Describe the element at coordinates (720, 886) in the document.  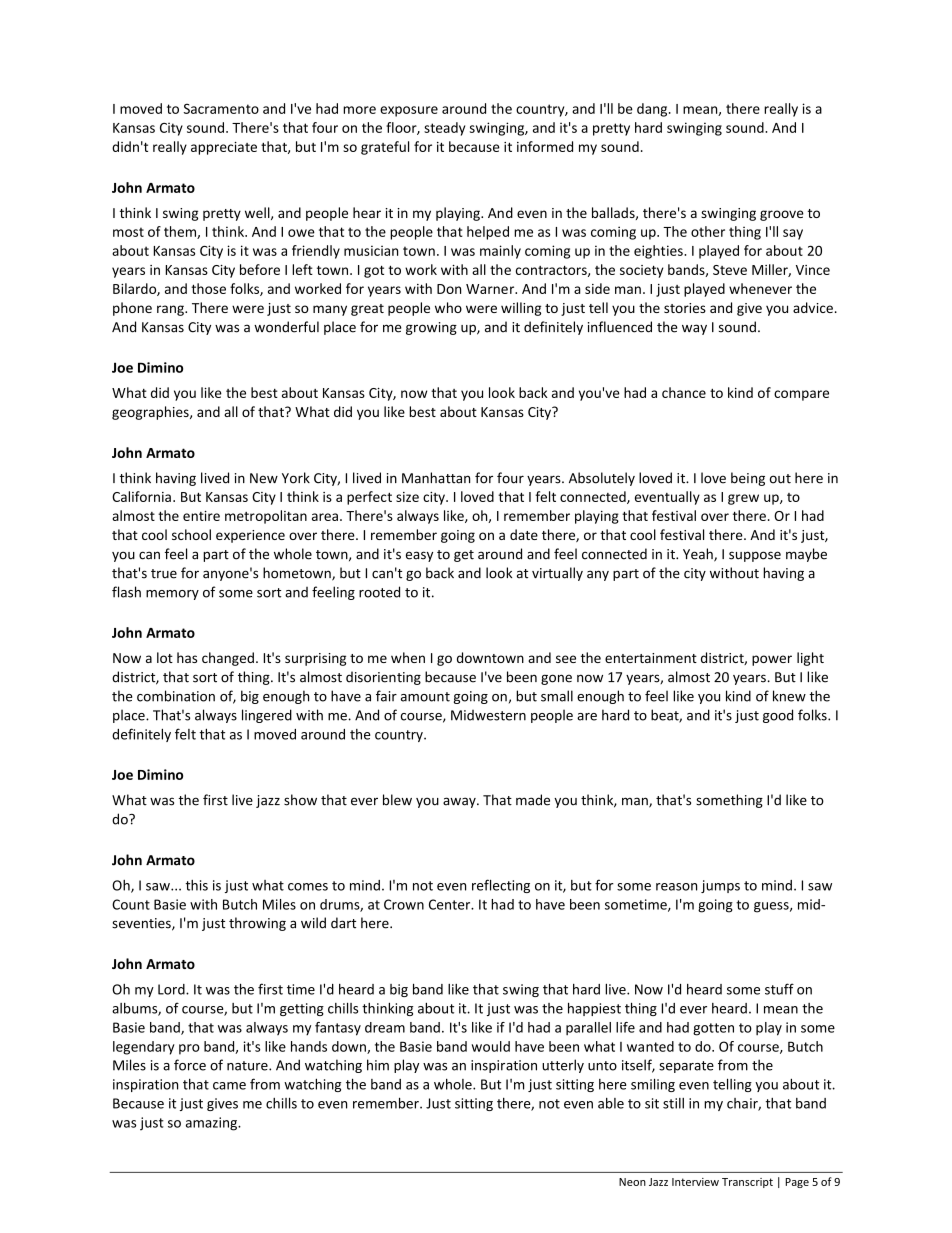
I see `jumps` at that location.
